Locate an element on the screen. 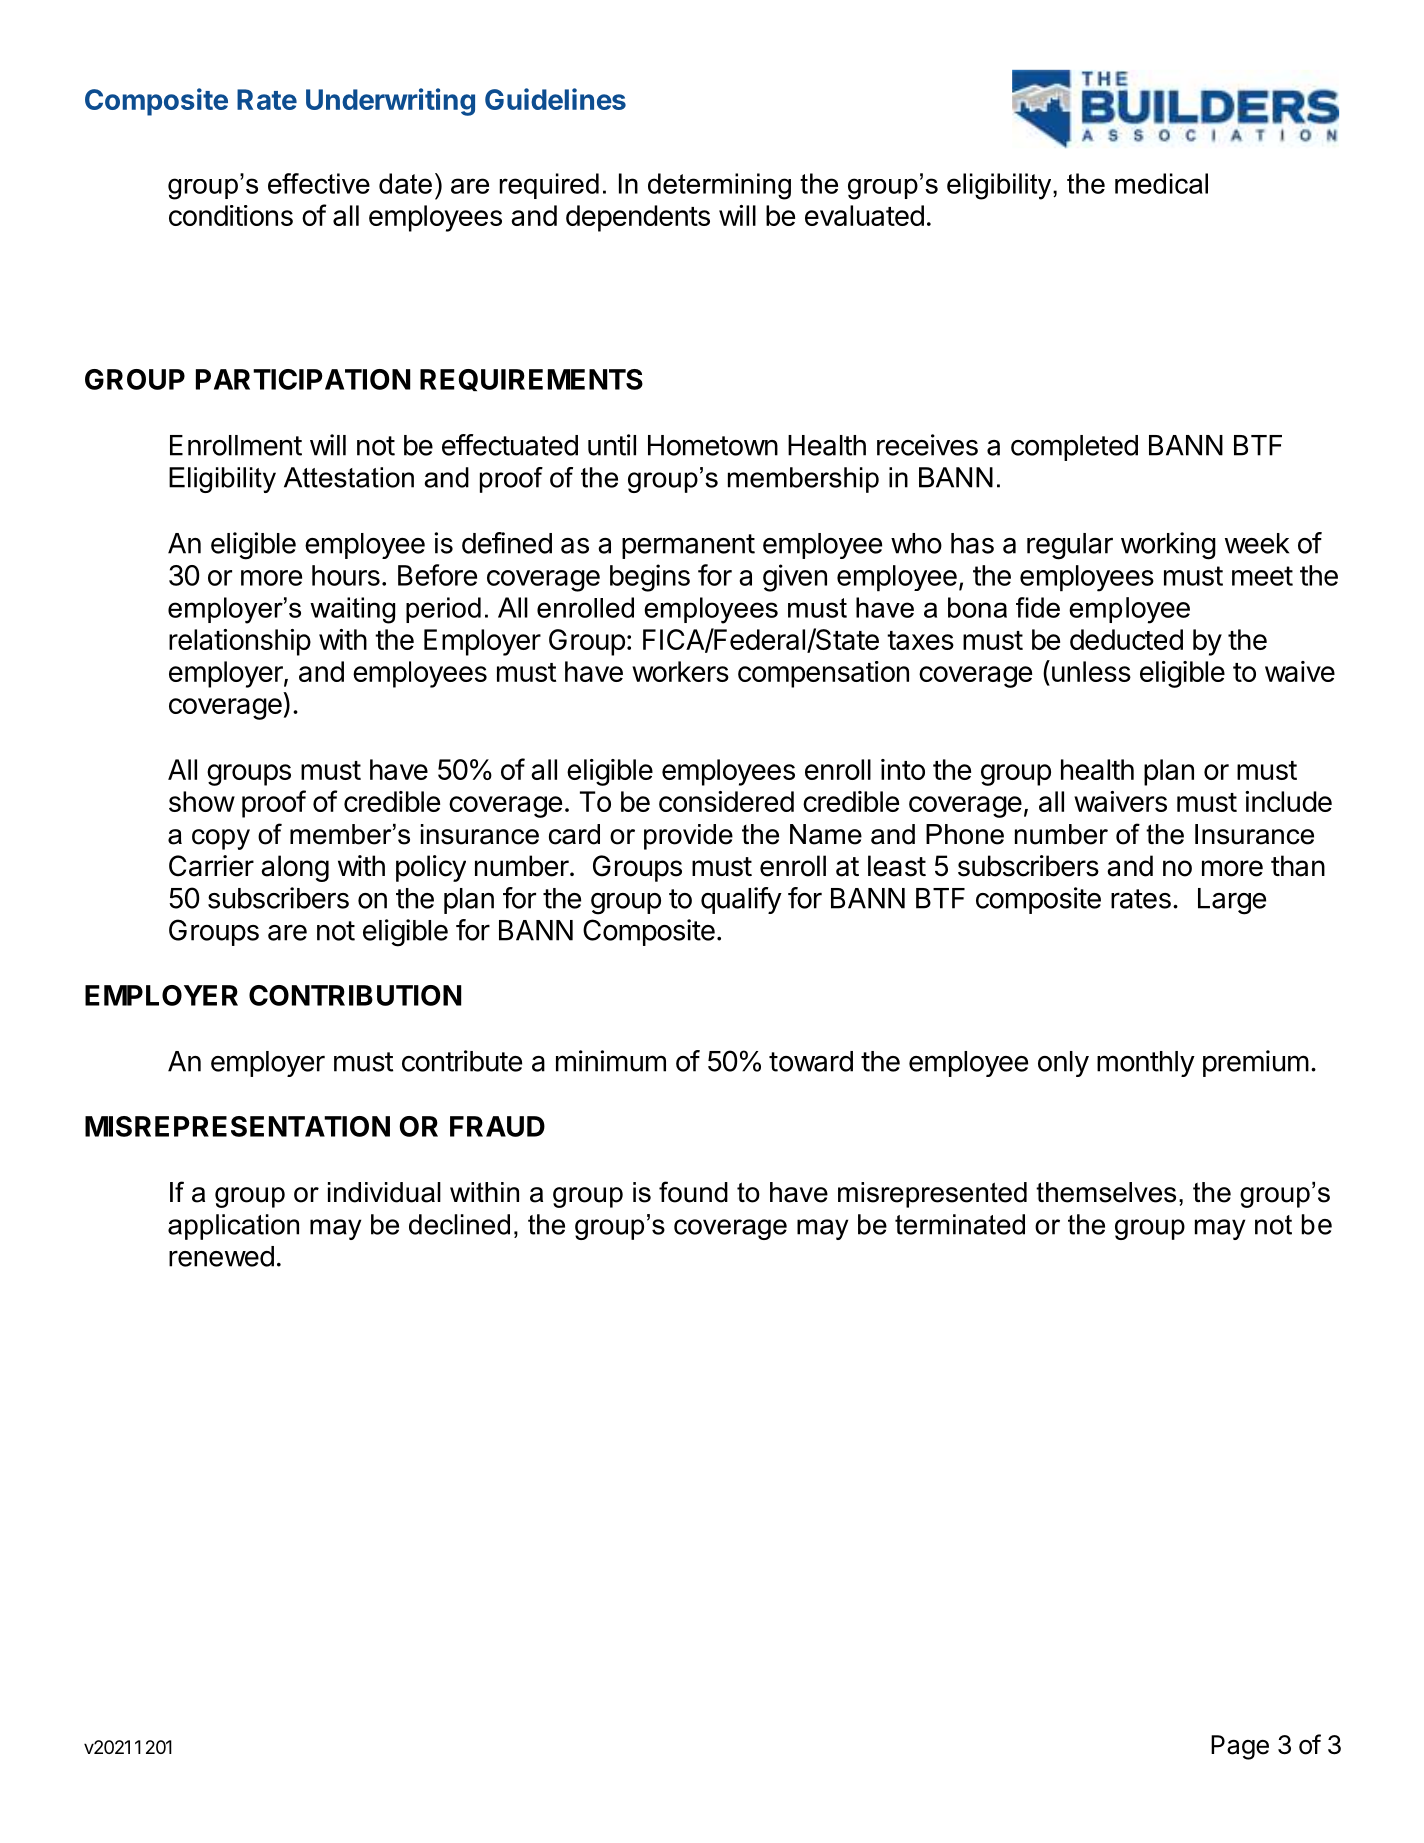  medical is located at coordinates (1161, 183).
